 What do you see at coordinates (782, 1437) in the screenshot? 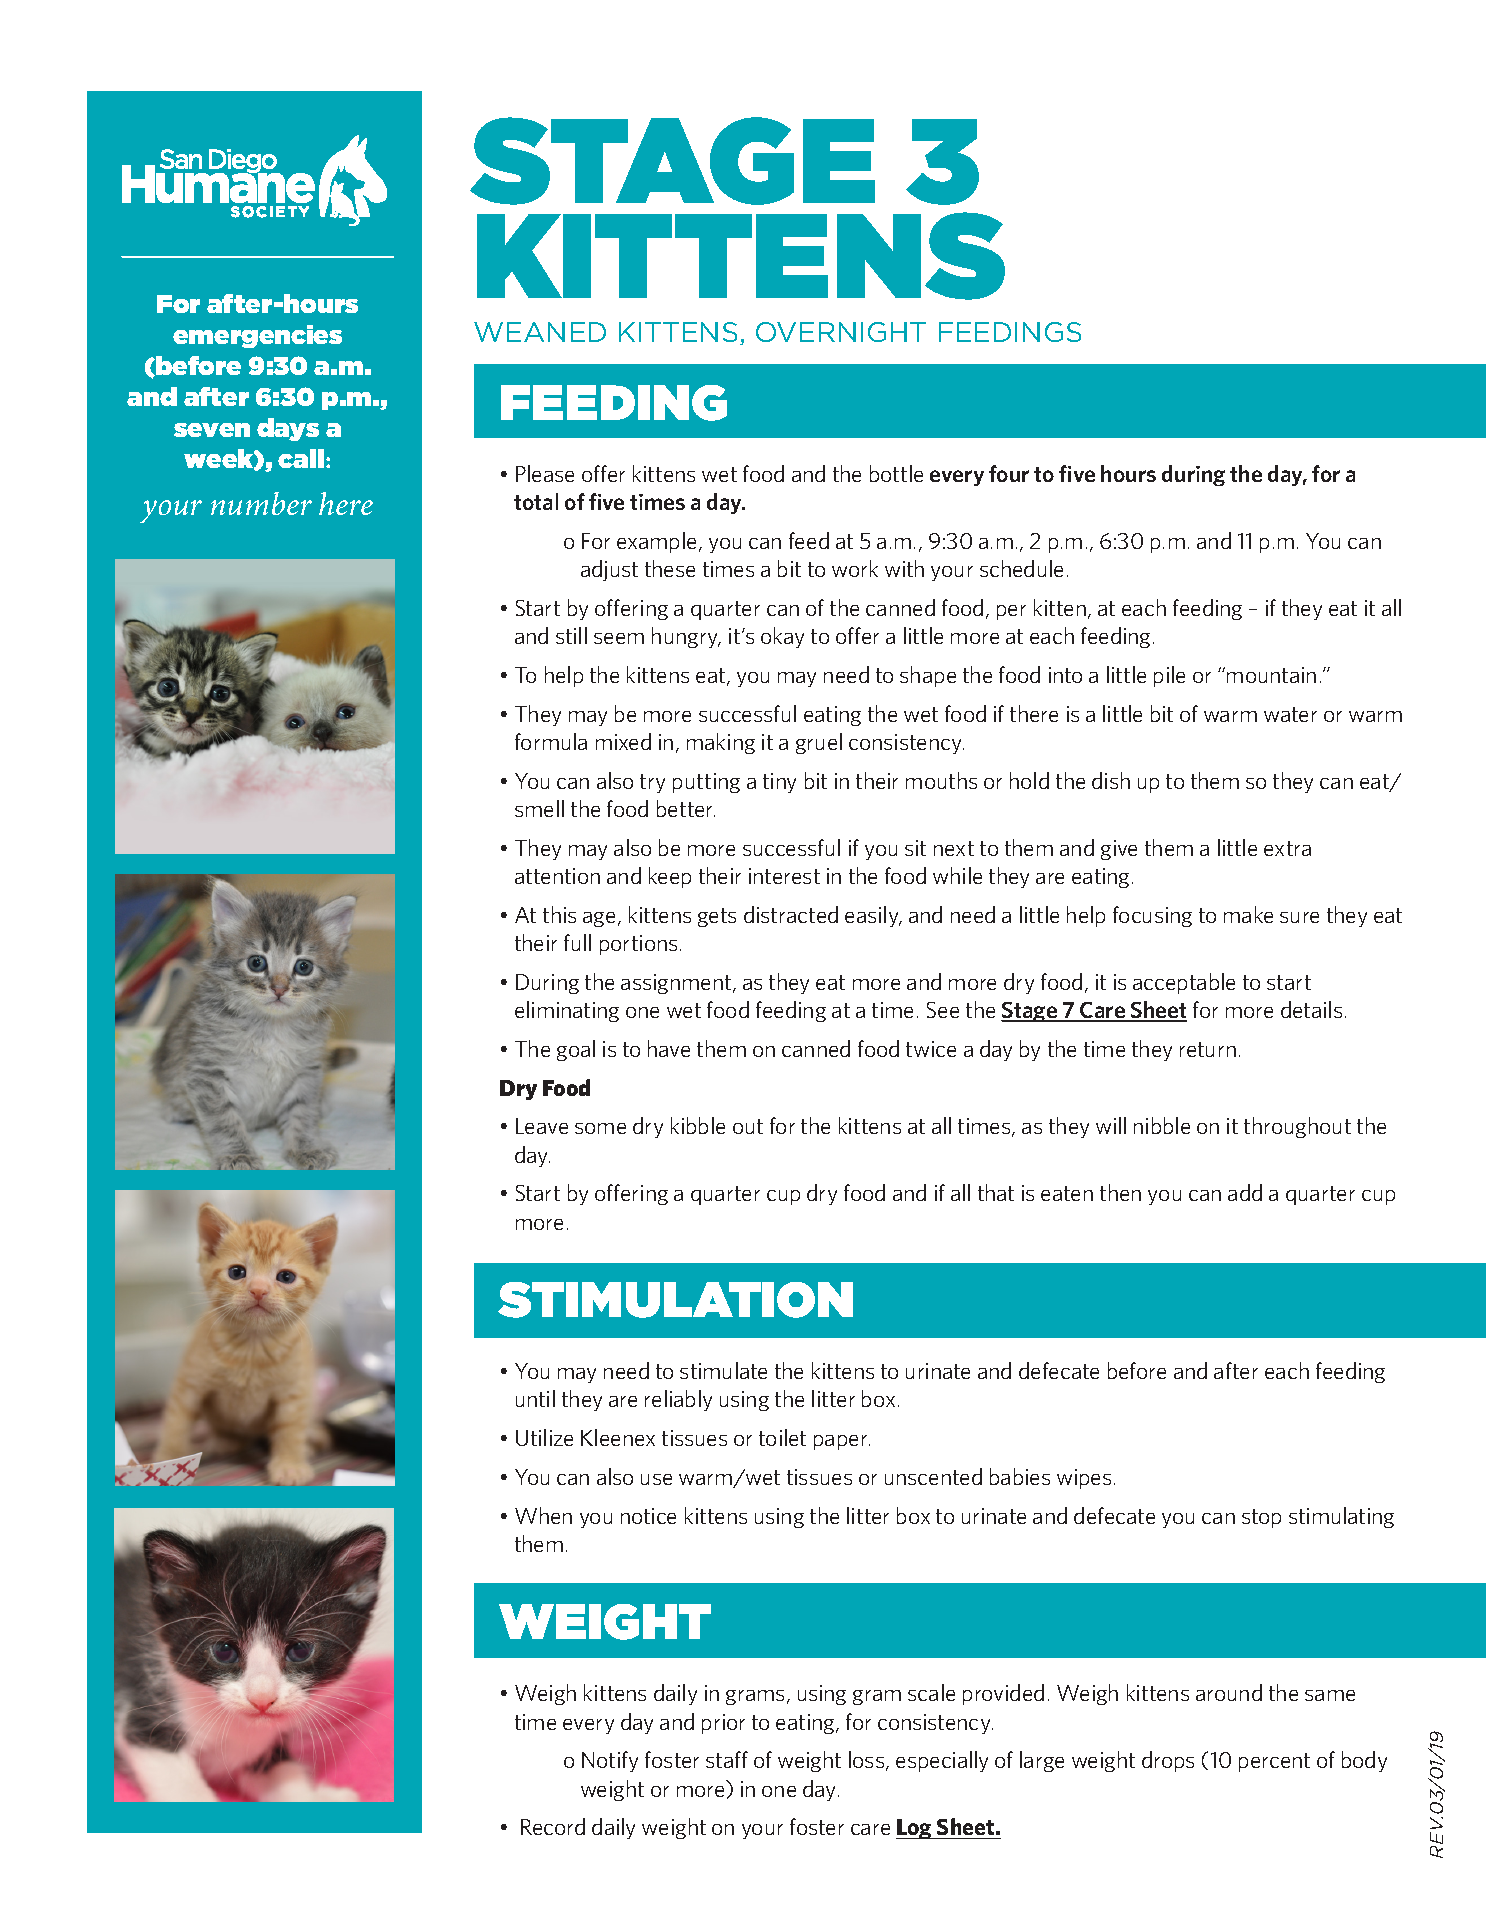
I see `toilet` at bounding box center [782, 1437].
